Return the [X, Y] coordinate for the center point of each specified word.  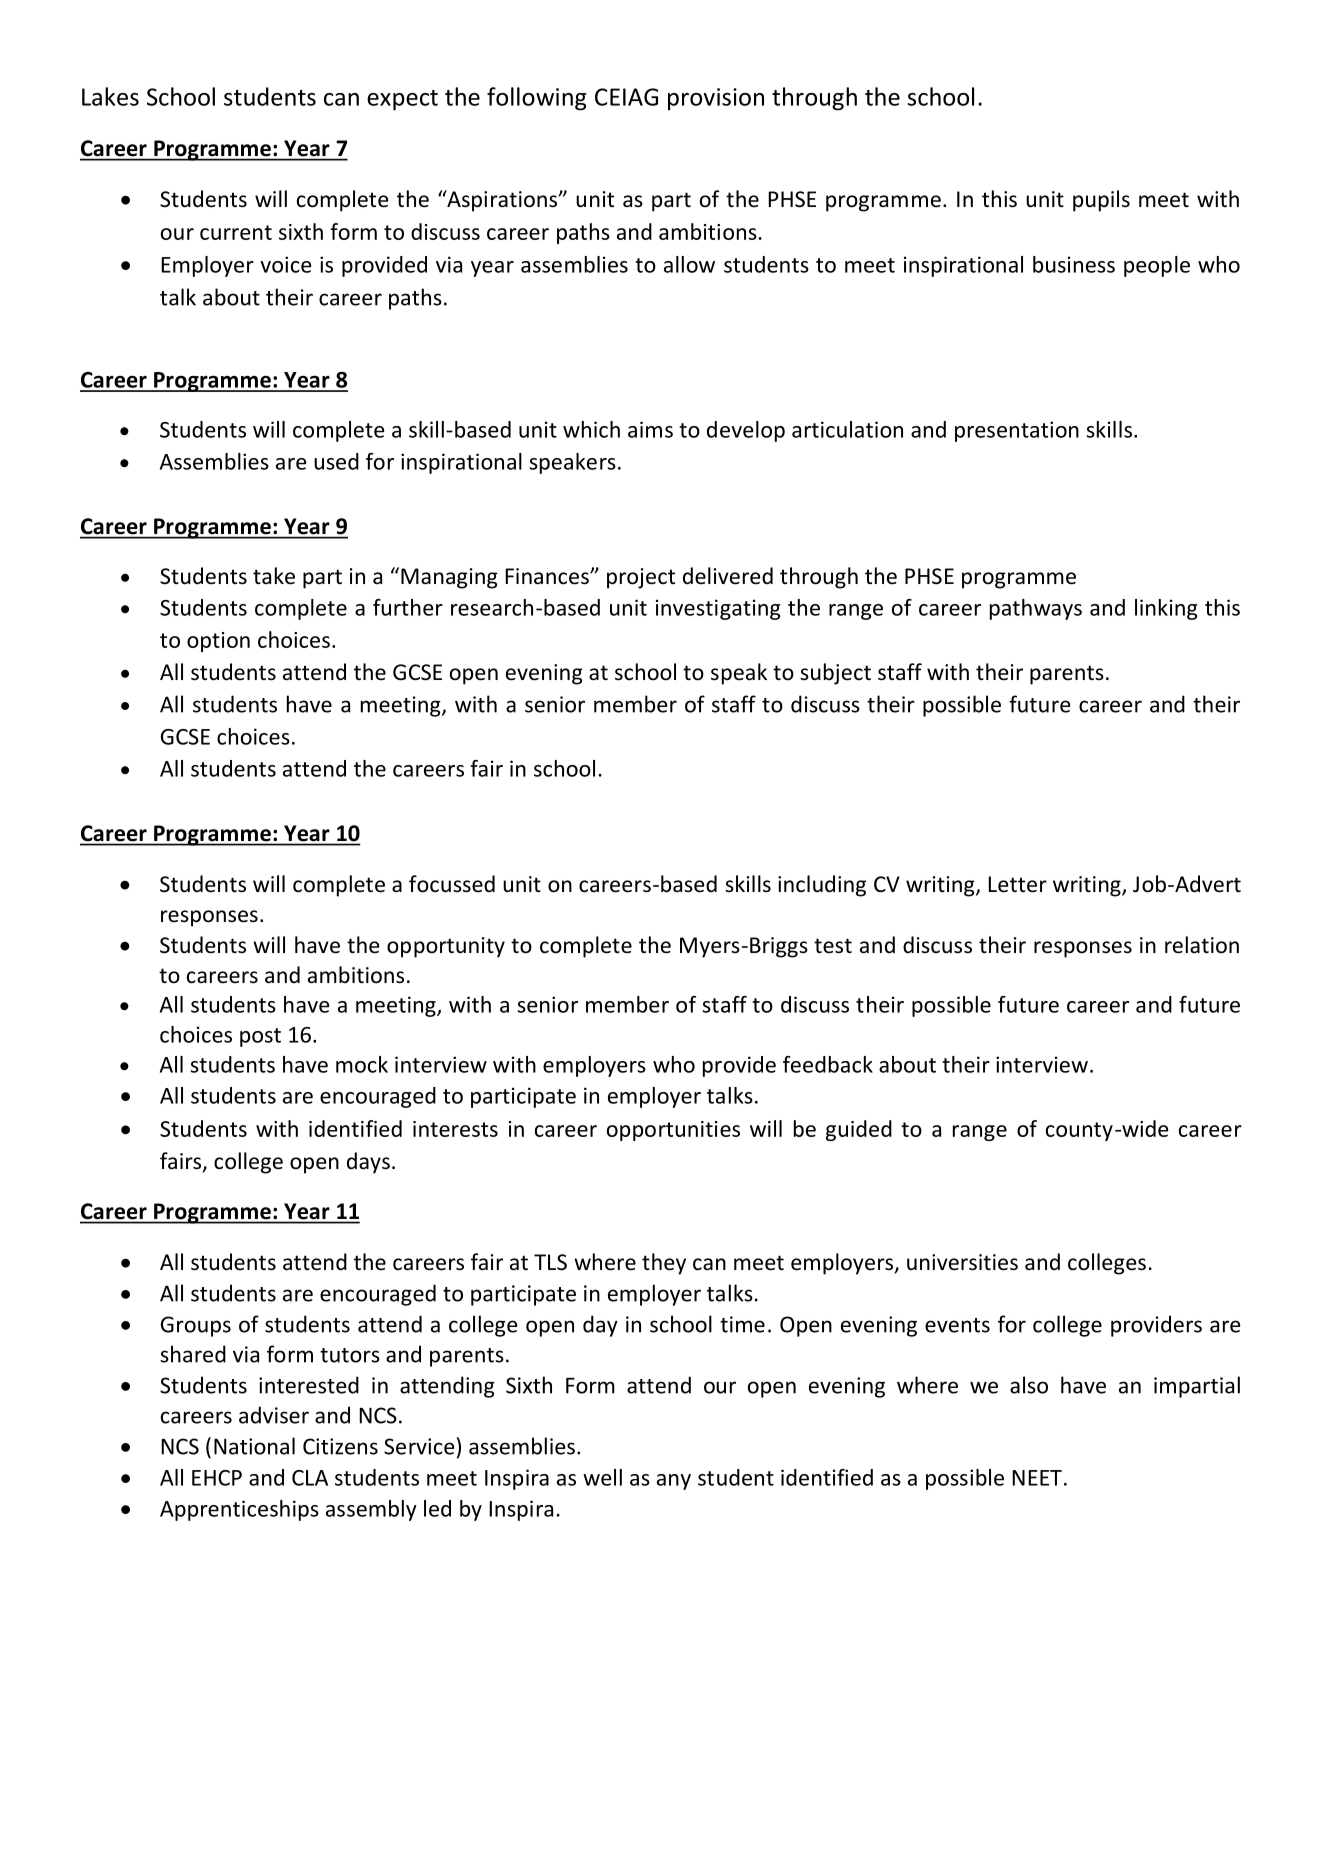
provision [716, 99]
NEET [1037, 1478]
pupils [1101, 201]
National [254, 1446]
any [674, 1482]
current [236, 232]
